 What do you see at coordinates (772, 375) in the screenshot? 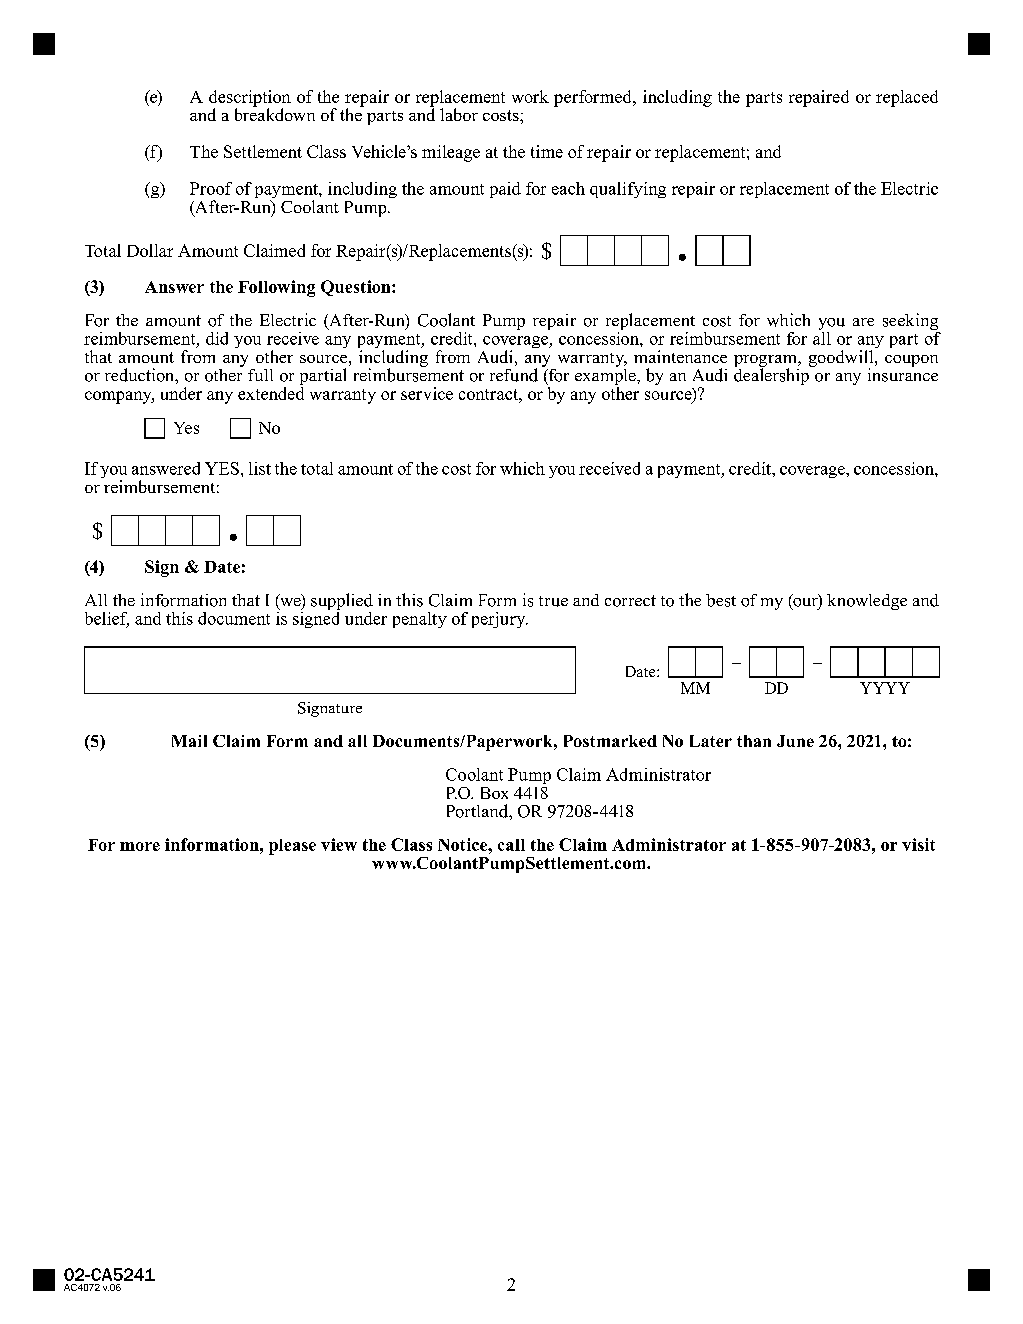
I see `dealership` at bounding box center [772, 375].
